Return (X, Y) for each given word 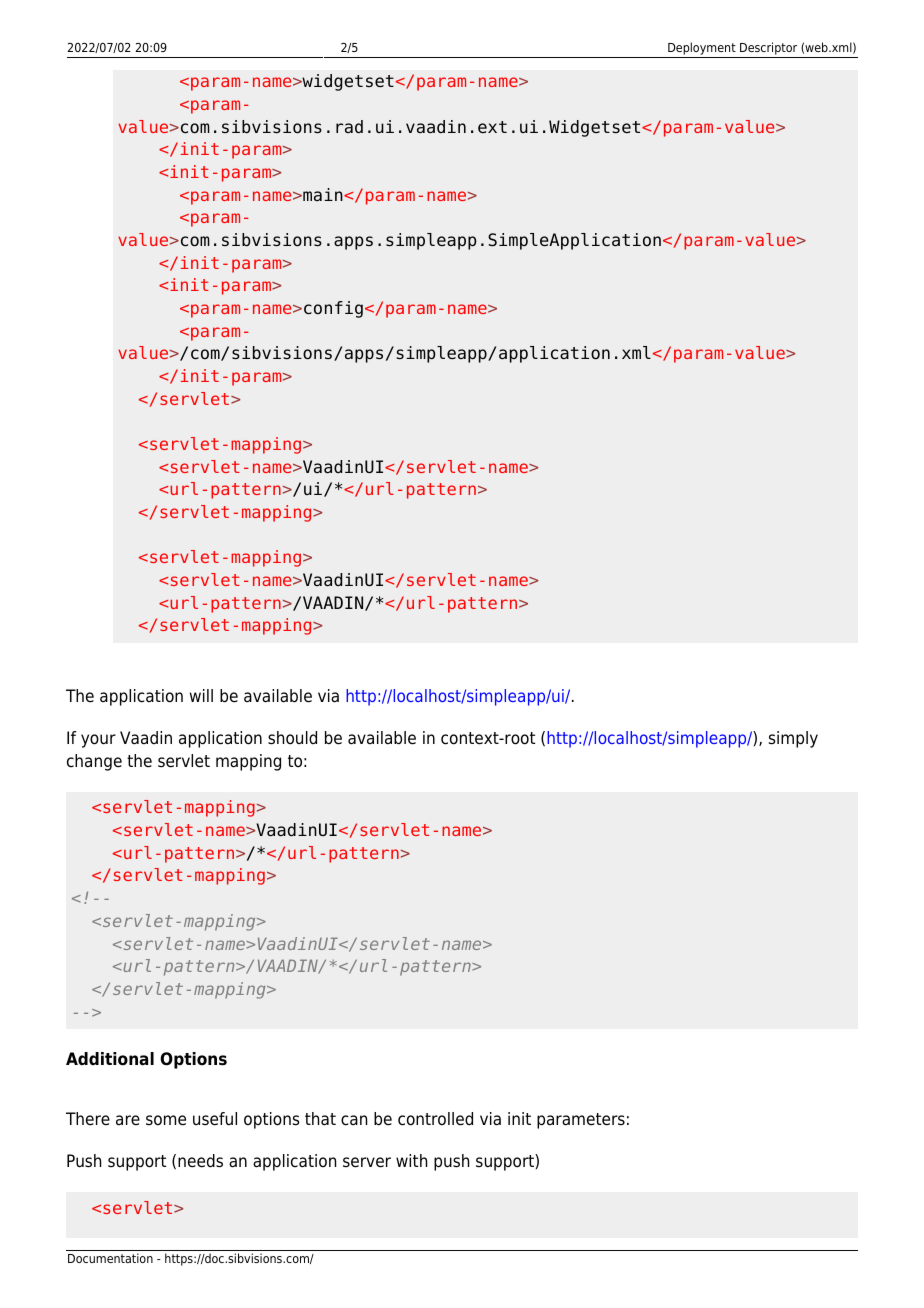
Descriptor (769, 50)
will (201, 695)
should (292, 738)
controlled (435, 1119)
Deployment (702, 50)
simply (793, 739)
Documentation (110, 1258)
